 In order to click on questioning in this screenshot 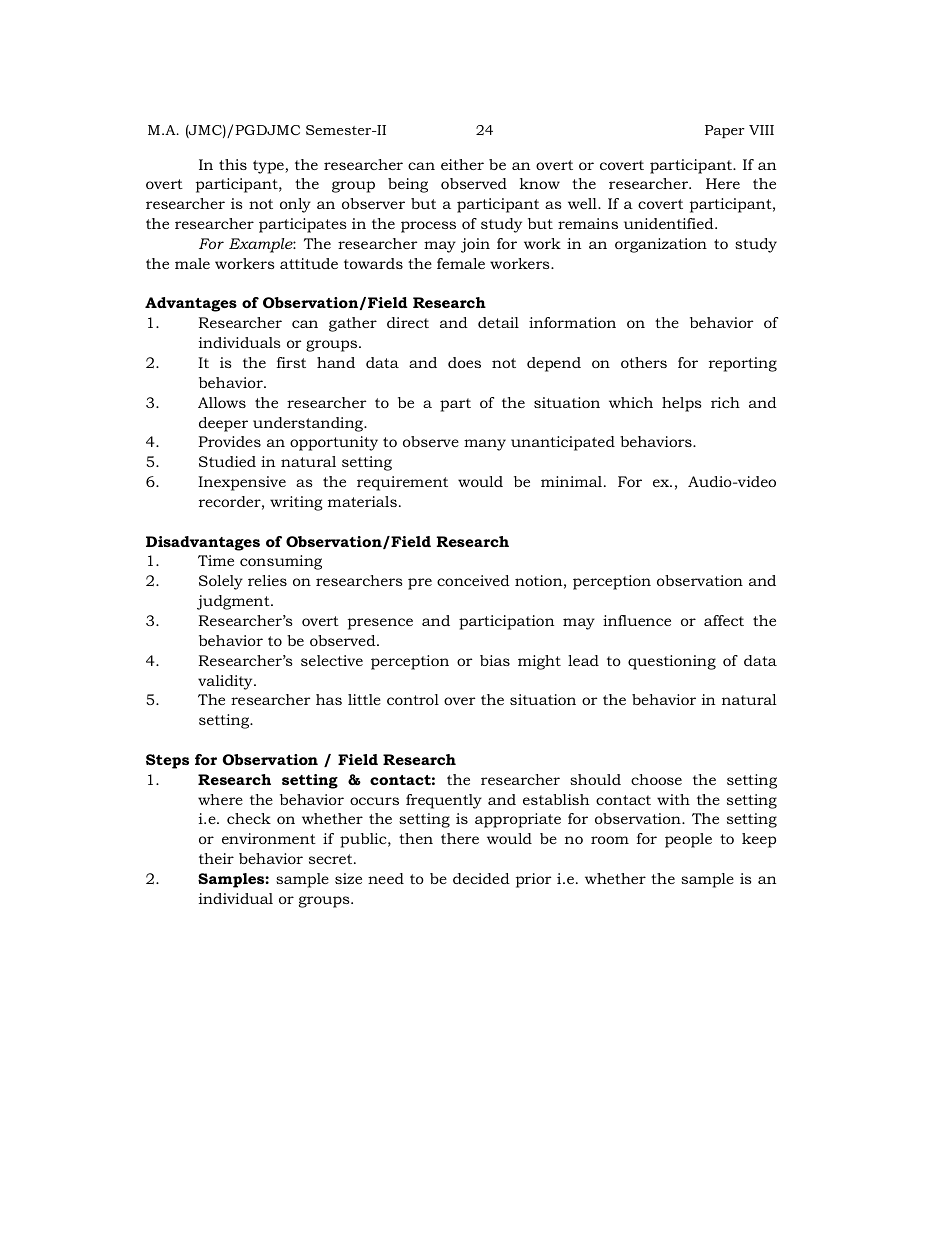, I will do `click(672, 662)`.
